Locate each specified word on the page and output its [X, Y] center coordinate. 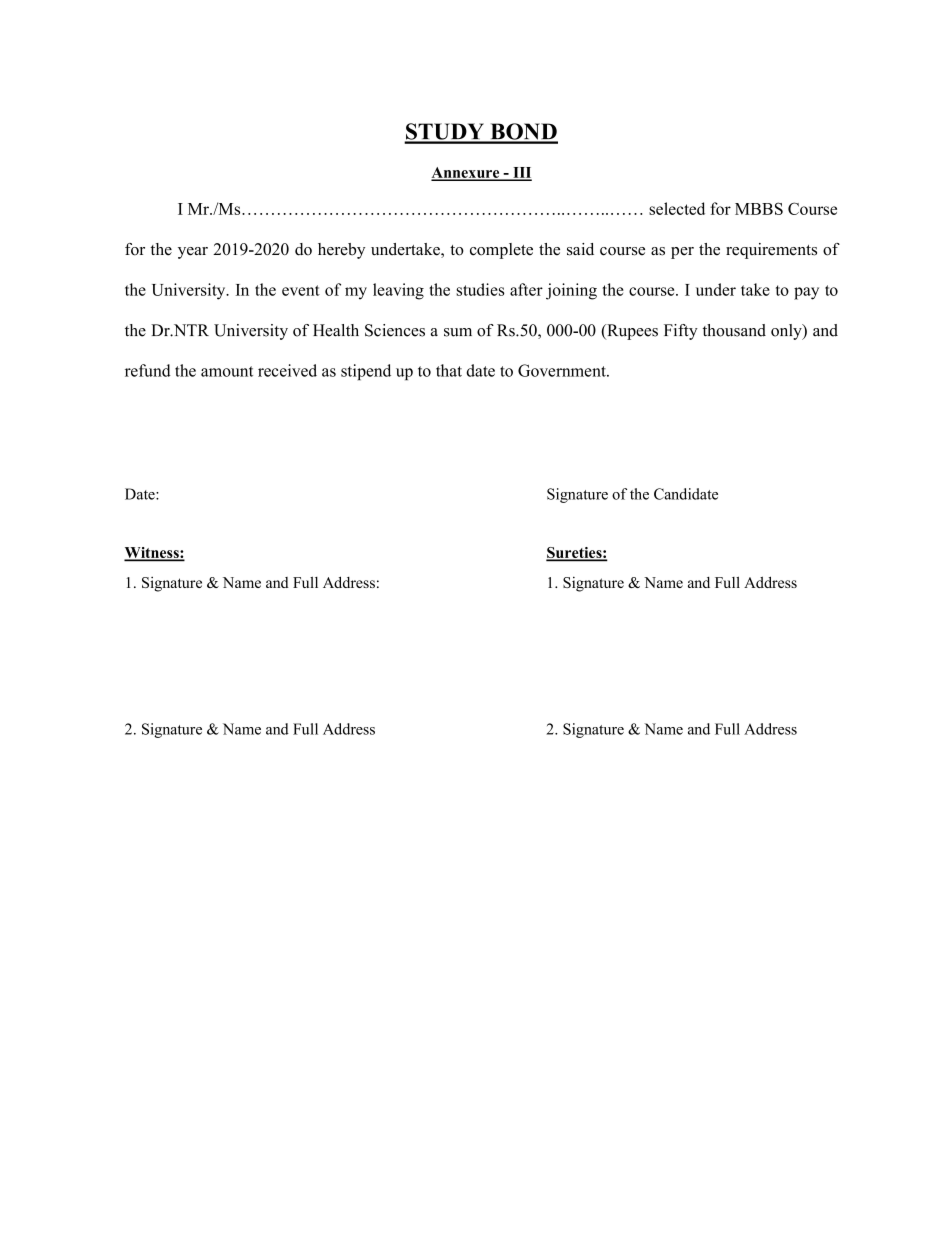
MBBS [759, 208]
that [449, 370]
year [193, 253]
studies [480, 289]
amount [227, 371]
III [521, 173]
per [682, 253]
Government [563, 370]
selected [677, 208]
